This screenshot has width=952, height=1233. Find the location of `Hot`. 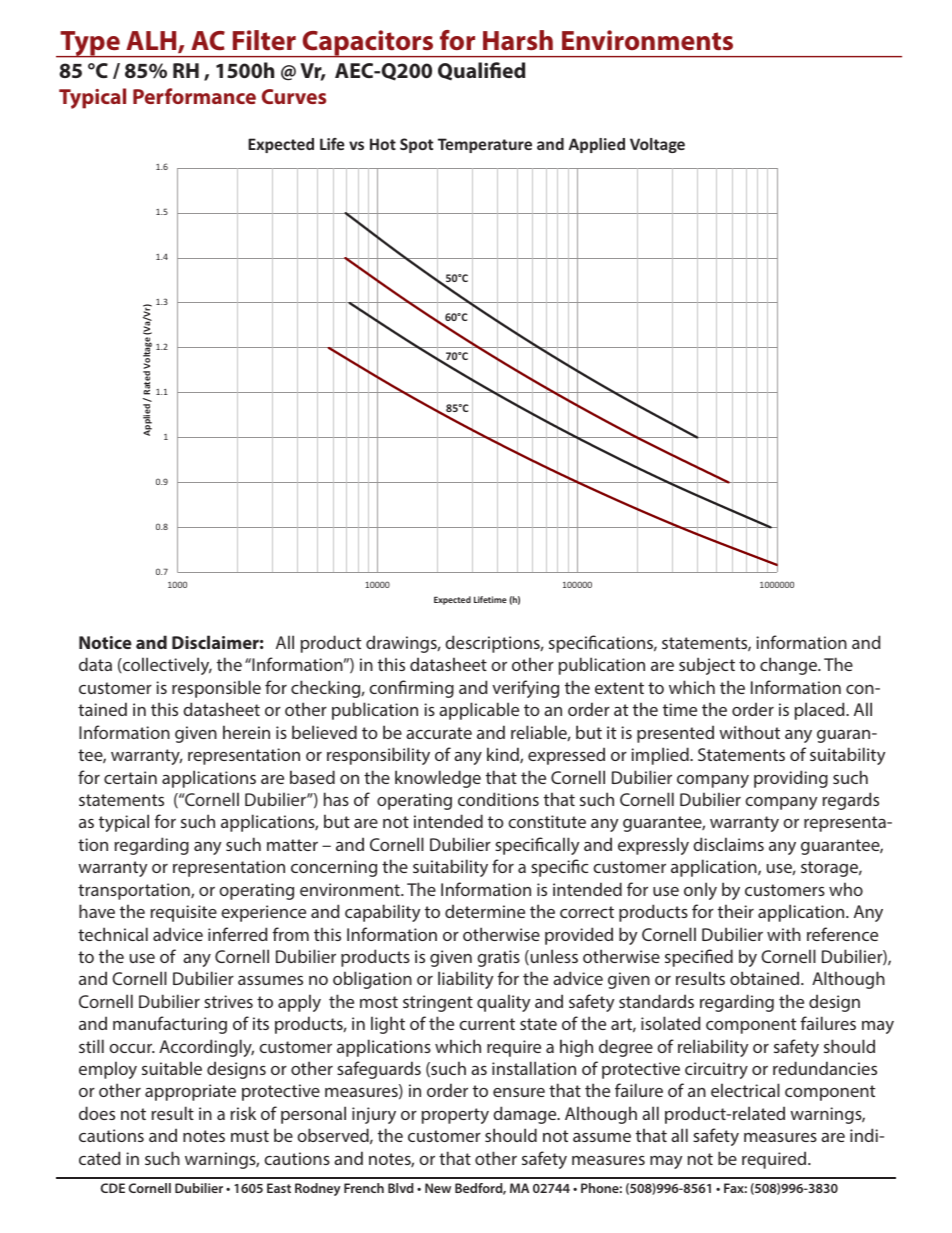

Hot is located at coordinates (383, 144).
